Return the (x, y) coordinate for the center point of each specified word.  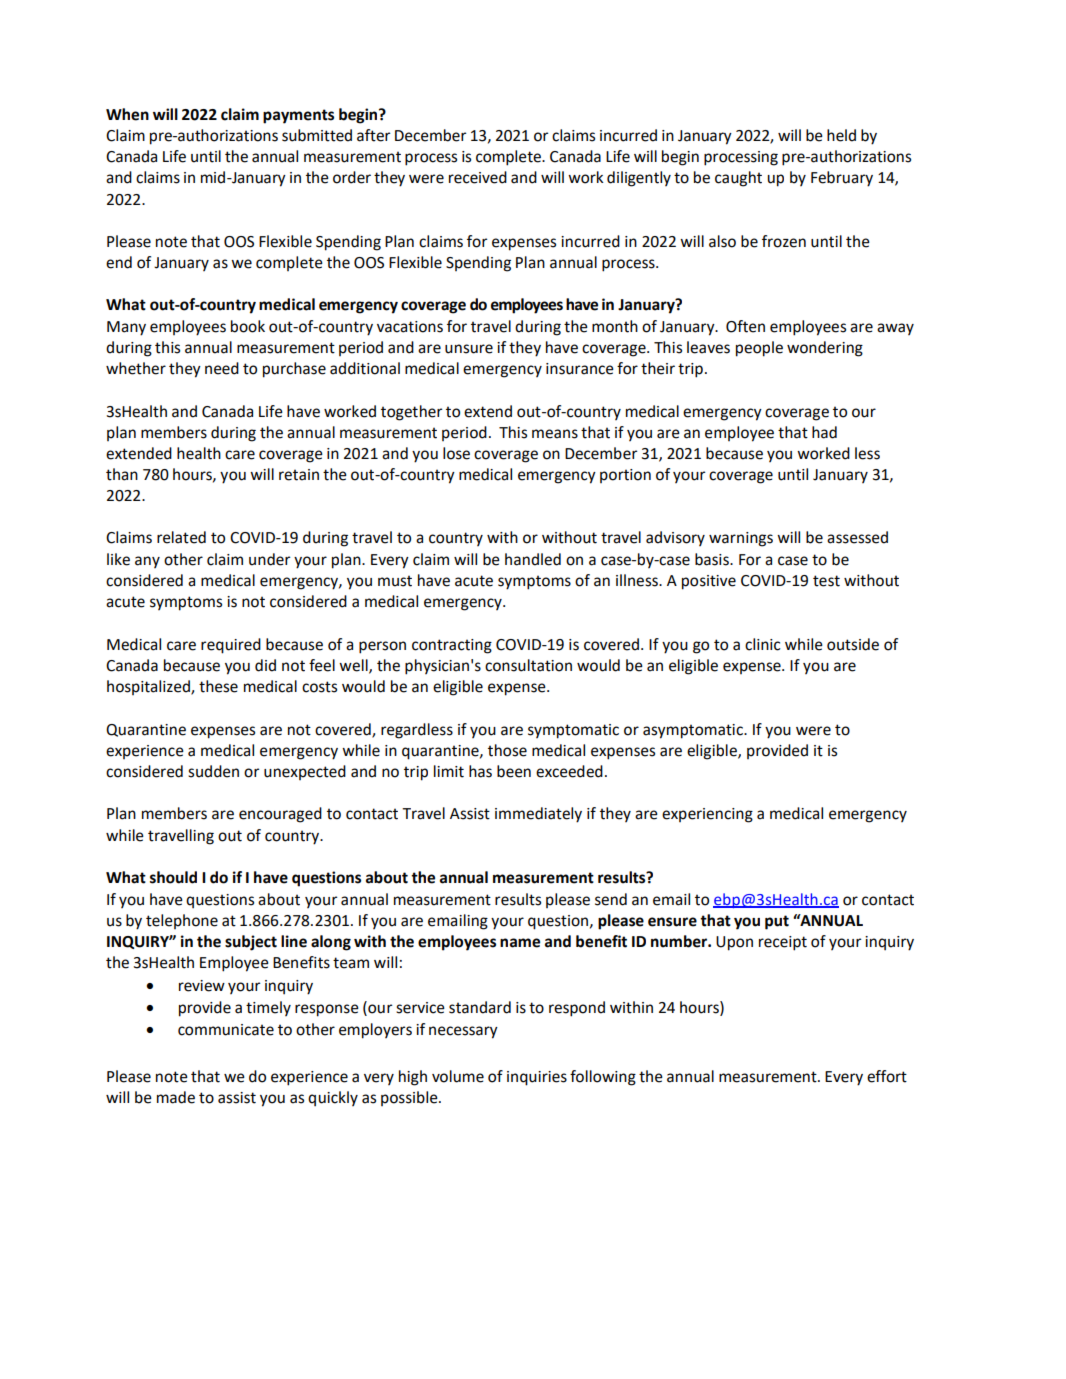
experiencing (707, 815)
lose (456, 453)
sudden (213, 771)
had (824, 432)
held (841, 135)
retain (299, 475)
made (176, 1097)
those (507, 750)
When (127, 114)
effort (887, 1076)
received (478, 177)
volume (458, 1076)
